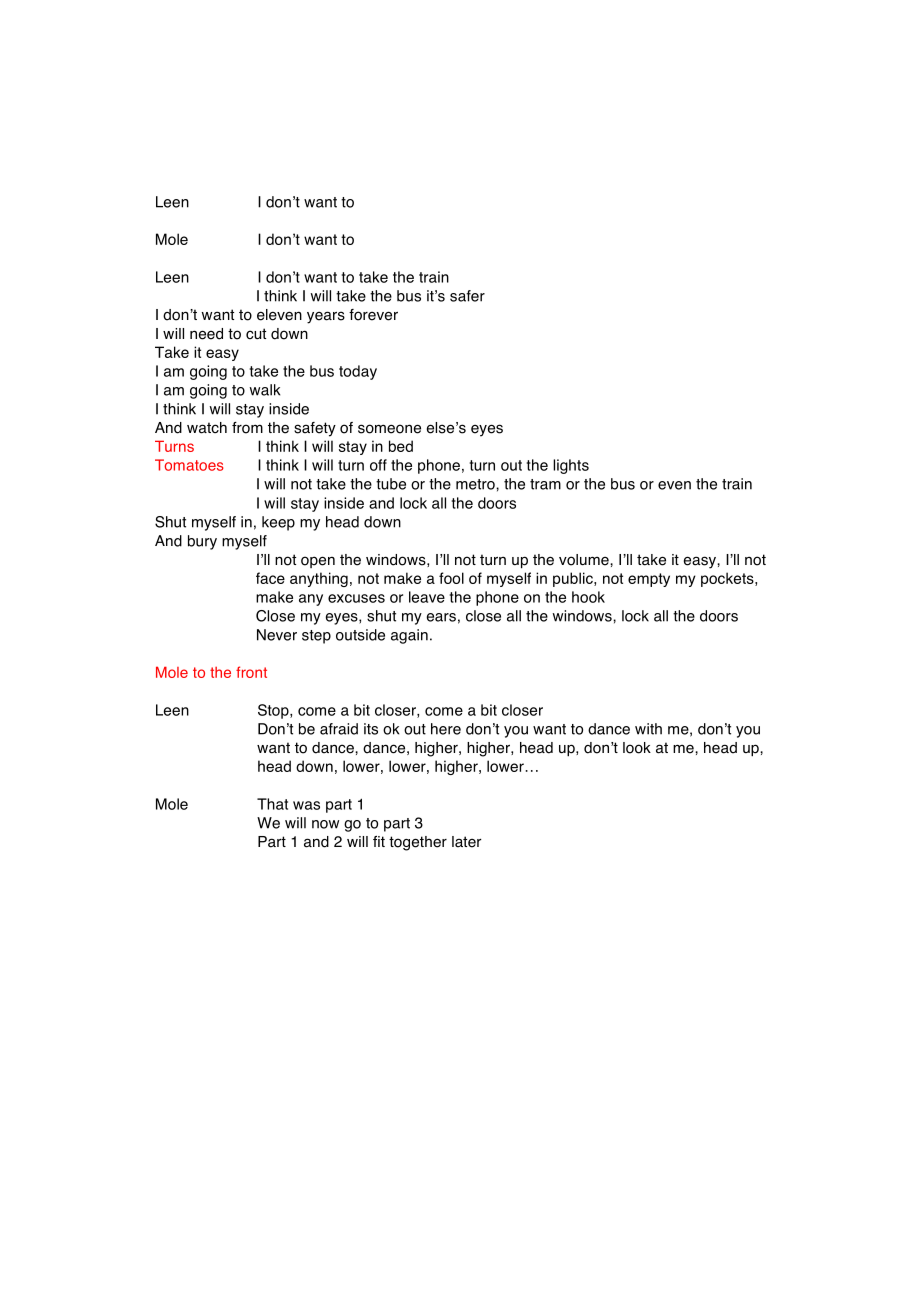  Describe the element at coordinates (256, 334) in the document. I see `cut` at that location.
